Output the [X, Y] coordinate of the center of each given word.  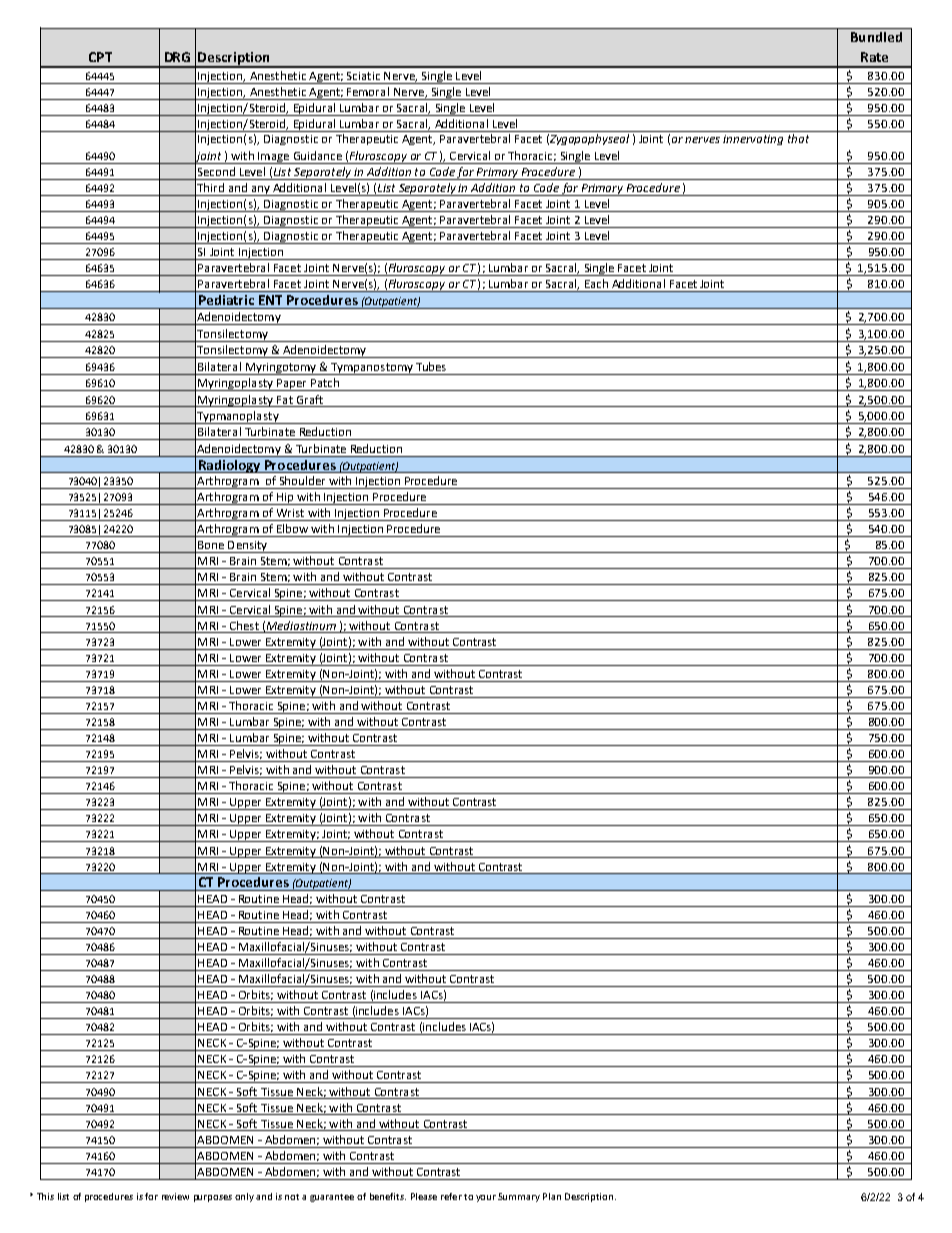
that [798, 138]
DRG [177, 57]
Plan [552, 1196]
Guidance [318, 155]
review [175, 1196]
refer [451, 1196]
